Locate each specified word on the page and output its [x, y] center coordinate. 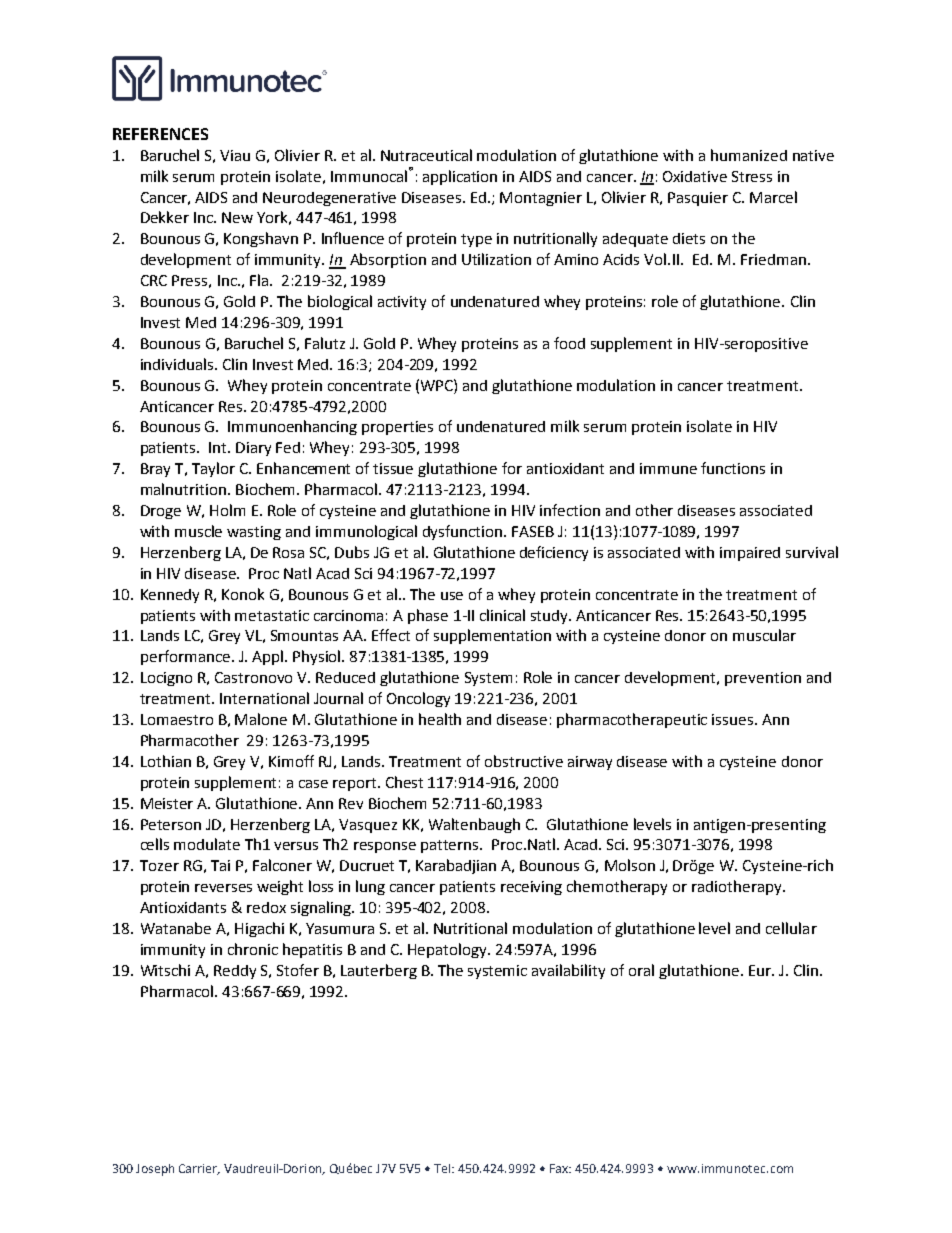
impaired [750, 554]
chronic [253, 949]
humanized [749, 155]
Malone [261, 719]
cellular [791, 928]
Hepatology [449, 950]
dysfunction [464, 532]
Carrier [199, 1169]
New [237, 217]
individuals [178, 364]
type [476, 240]
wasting [254, 533]
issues [734, 719]
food [569, 343]
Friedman [773, 259]
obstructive [524, 761]
